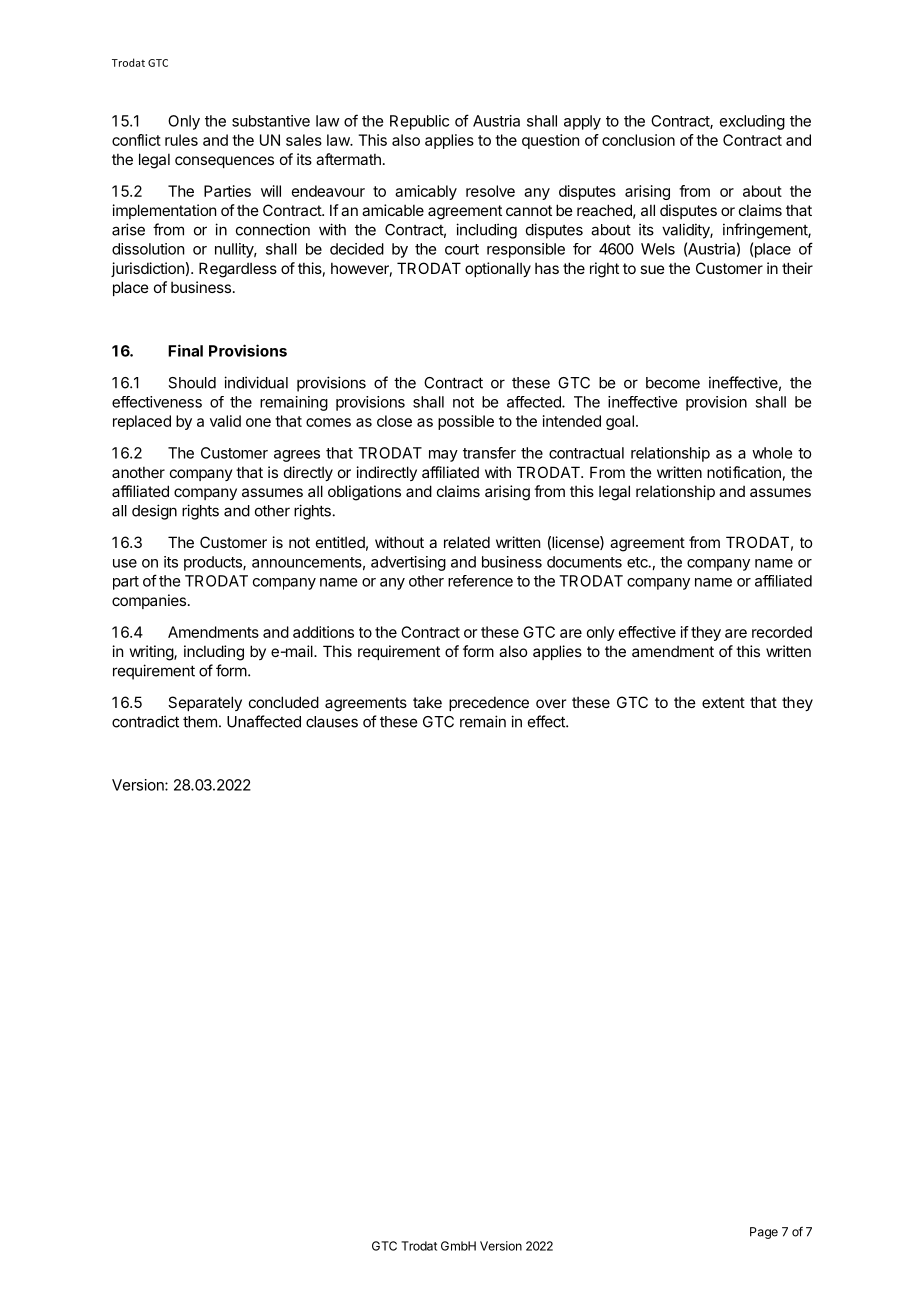 The width and height of the document is (924, 1308). What do you see at coordinates (673, 383) in the document?
I see `become` at bounding box center [673, 383].
